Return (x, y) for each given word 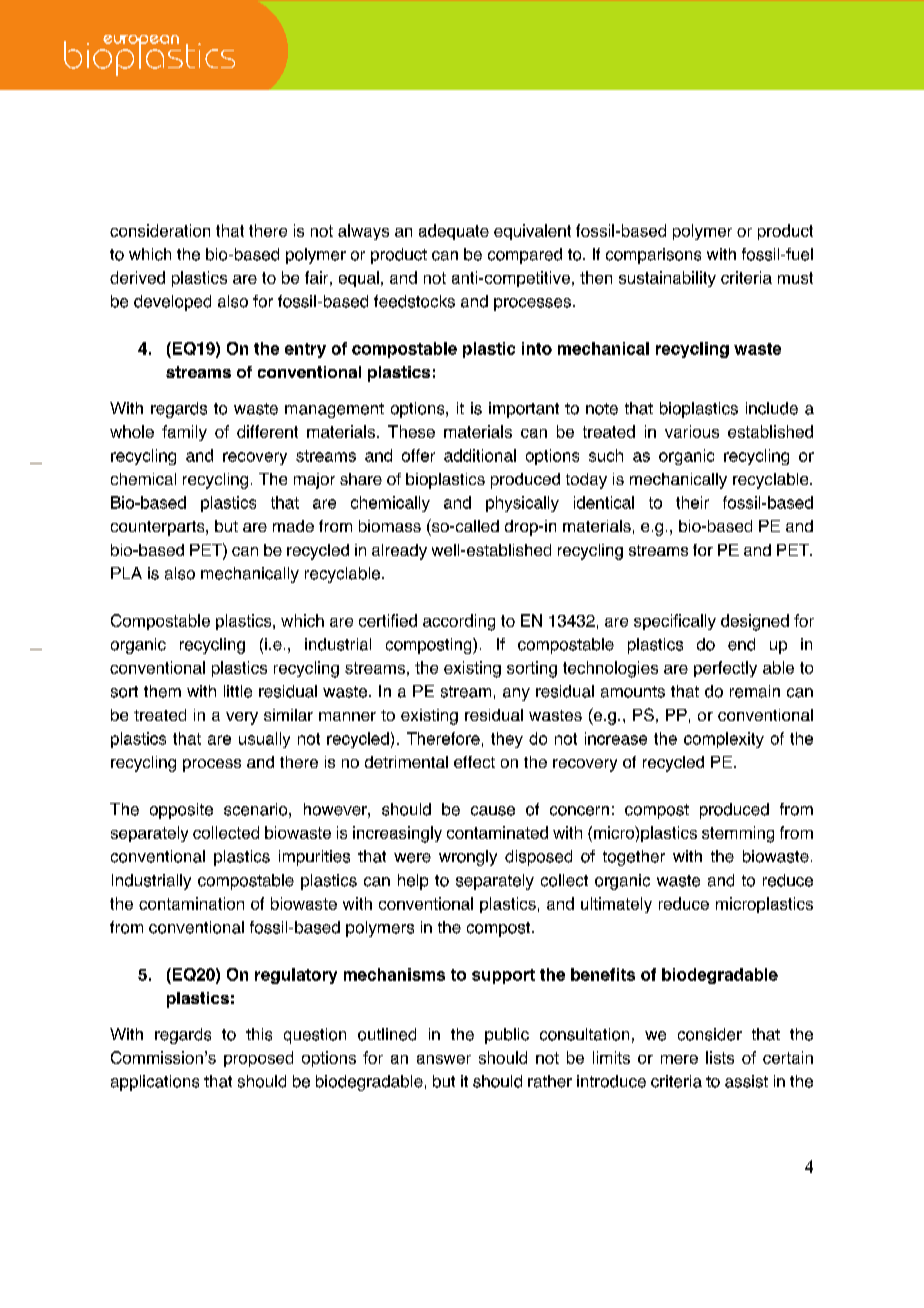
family (184, 433)
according (459, 622)
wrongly (468, 858)
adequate (454, 232)
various (692, 431)
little (238, 691)
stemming (738, 834)
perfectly (725, 669)
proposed (258, 1059)
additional (480, 455)
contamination (191, 903)
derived (137, 277)
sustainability (667, 279)
